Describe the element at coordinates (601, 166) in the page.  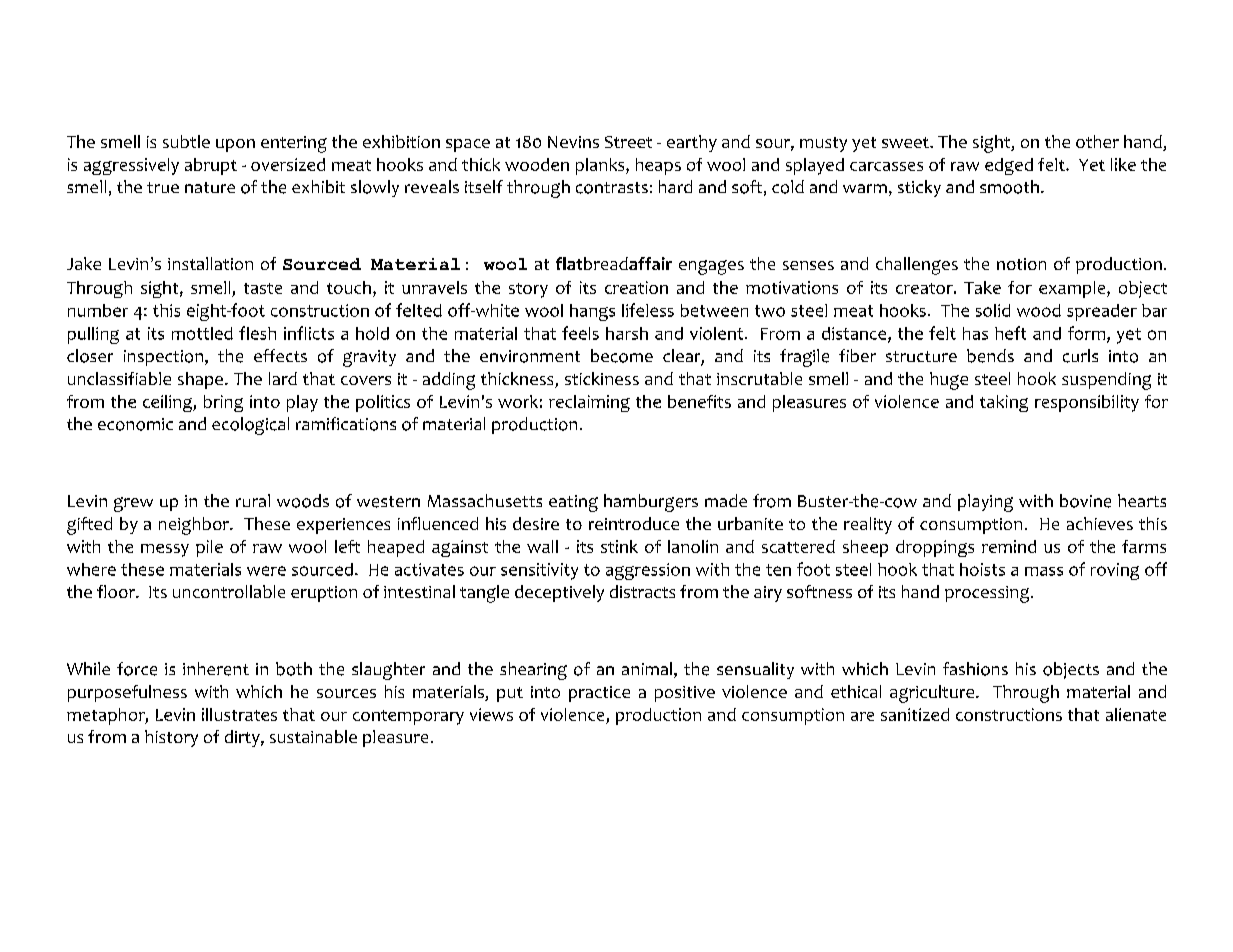
I see `planks` at that location.
